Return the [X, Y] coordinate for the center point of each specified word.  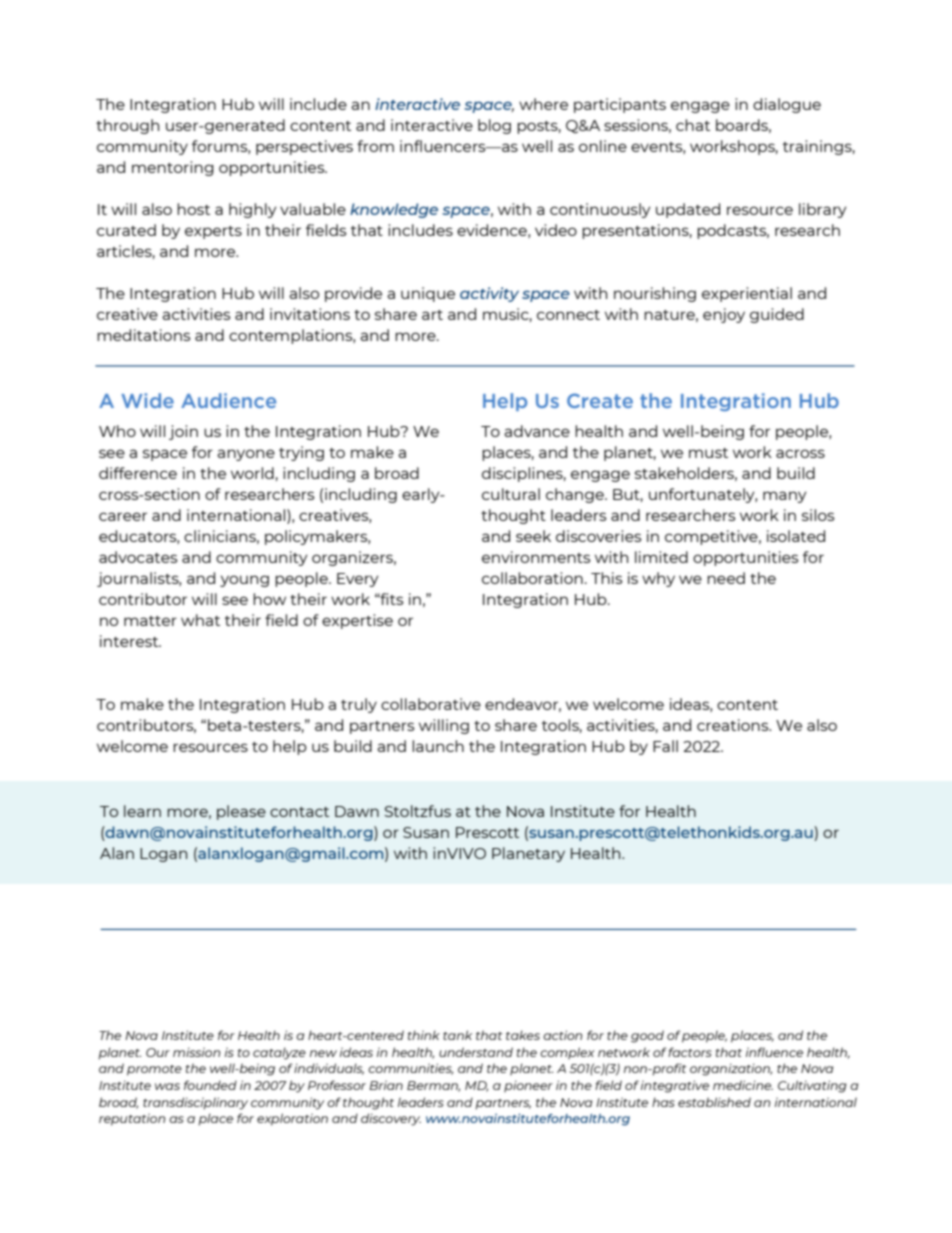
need [726, 578]
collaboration [532, 578]
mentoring [173, 168]
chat [693, 125]
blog [494, 126]
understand [476, 1052]
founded [210, 1085]
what [200, 620]
